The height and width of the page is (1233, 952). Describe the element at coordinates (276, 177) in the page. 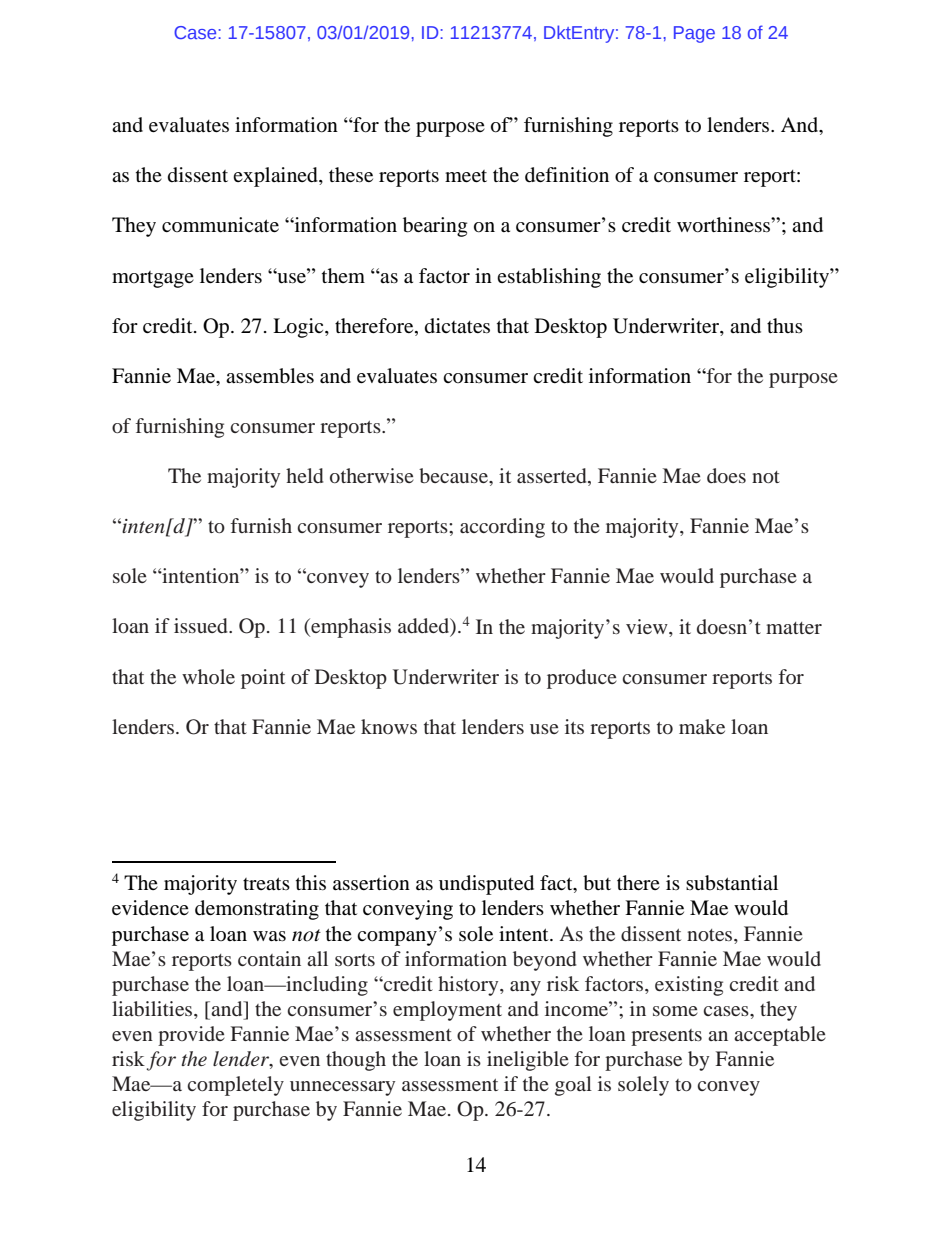

I see `explained` at that location.
